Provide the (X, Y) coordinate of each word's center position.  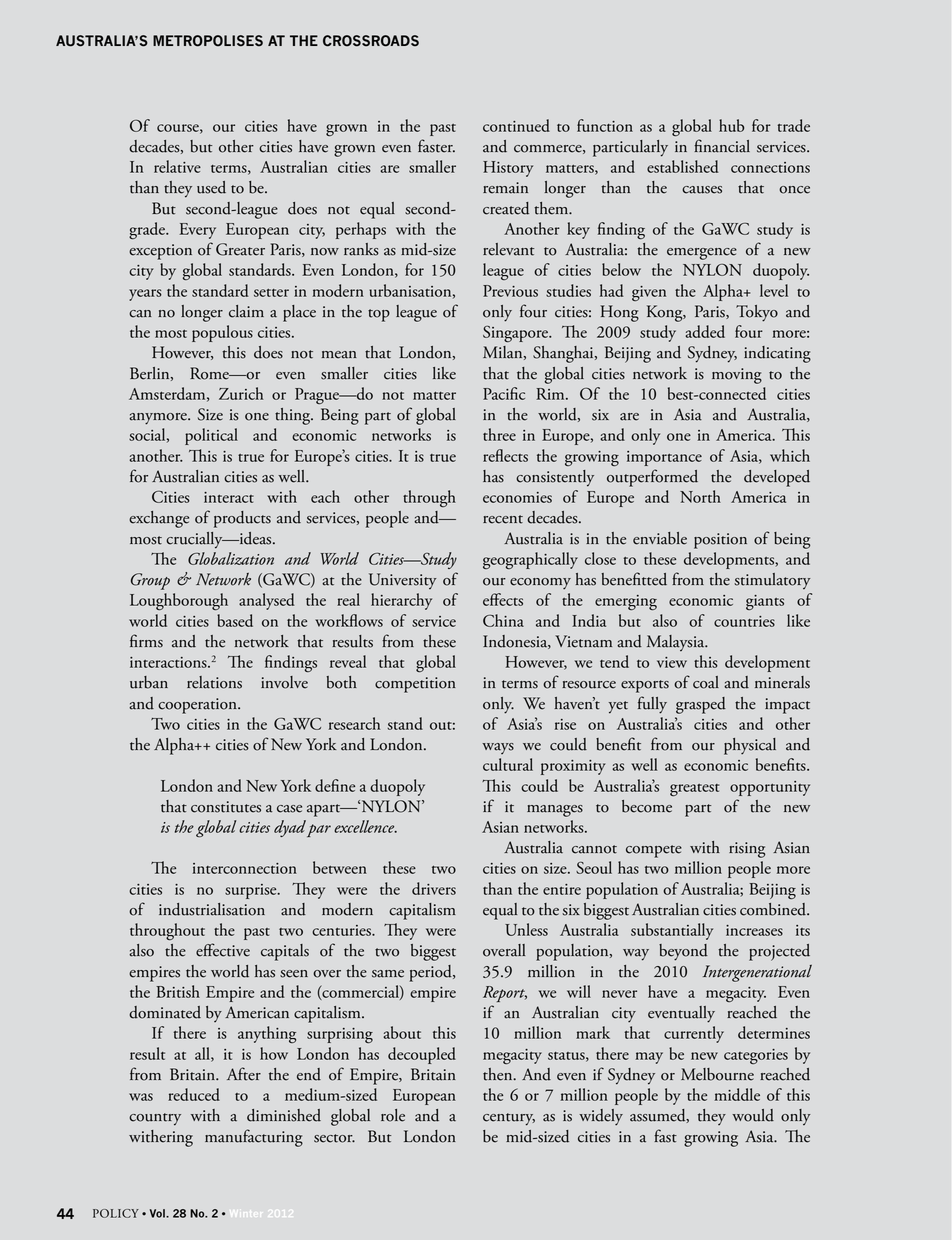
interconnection (244, 868)
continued (516, 125)
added (705, 331)
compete (654, 851)
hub (731, 125)
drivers (434, 888)
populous (222, 333)
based (235, 620)
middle (737, 1094)
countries (744, 621)
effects (503, 599)
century (509, 1119)
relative (177, 166)
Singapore (516, 334)
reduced (194, 1094)
